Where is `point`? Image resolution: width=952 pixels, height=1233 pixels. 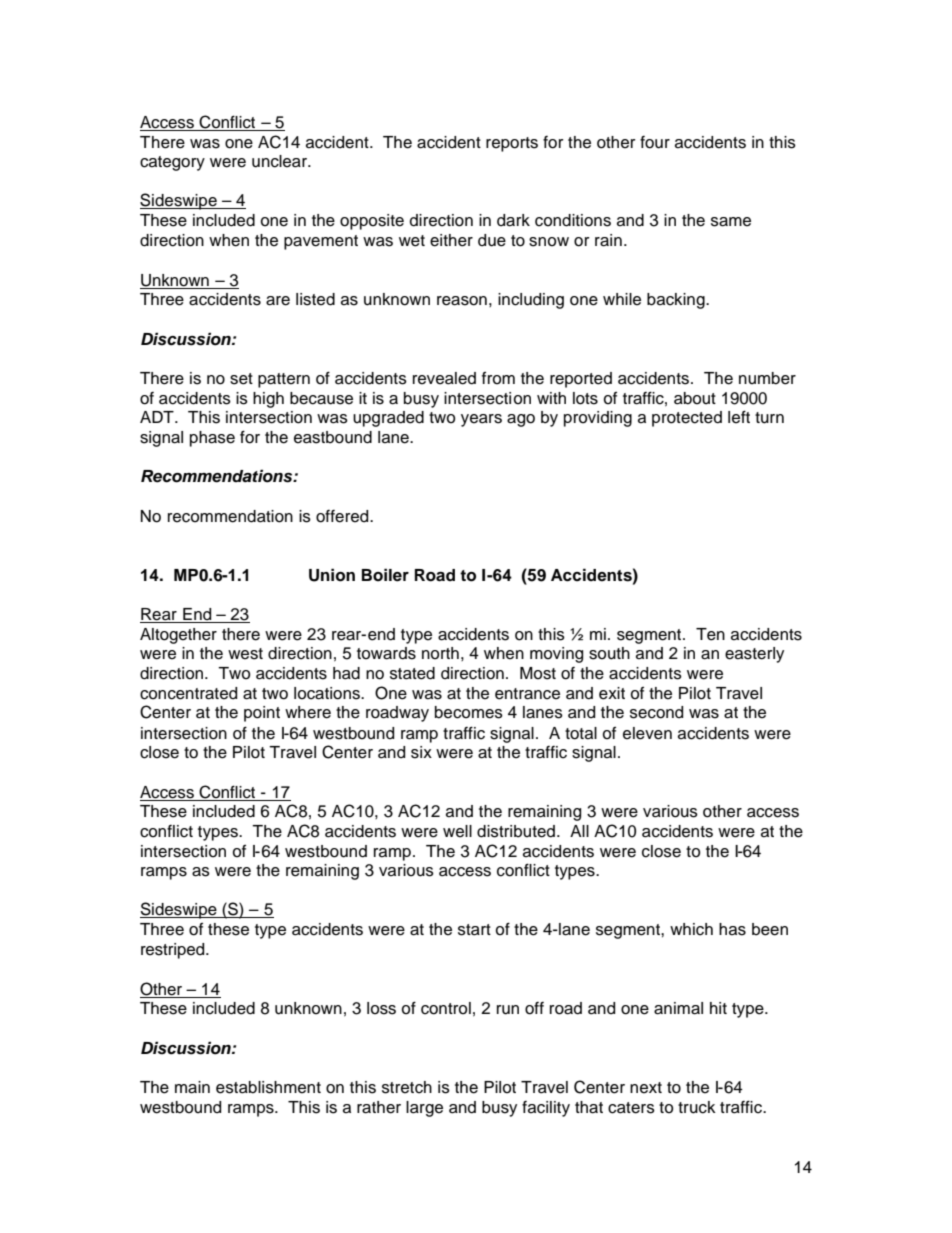 point is located at coordinates (262, 714).
